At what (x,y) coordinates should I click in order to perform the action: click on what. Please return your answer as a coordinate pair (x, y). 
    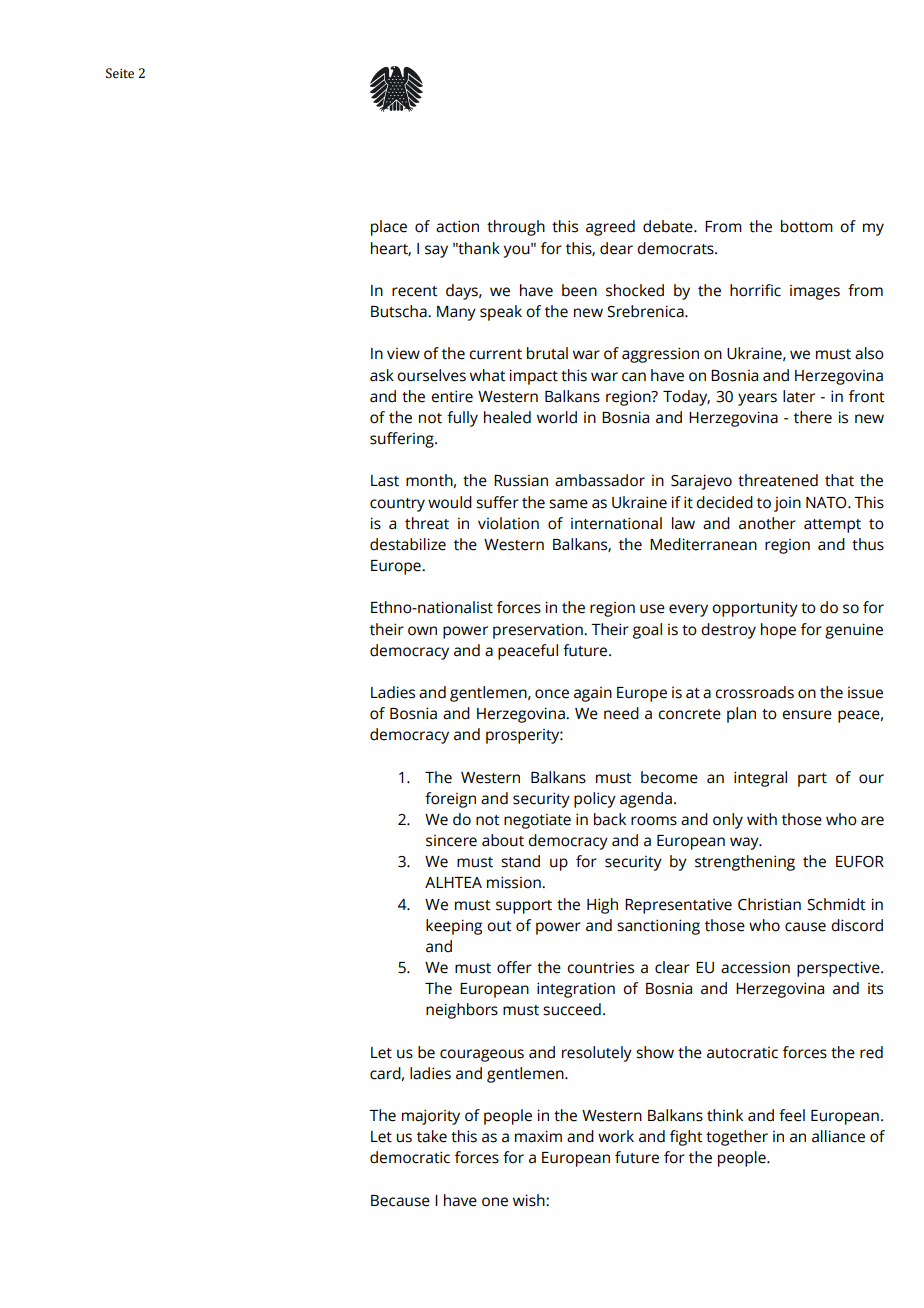
    Looking at the image, I should click on (488, 375).
